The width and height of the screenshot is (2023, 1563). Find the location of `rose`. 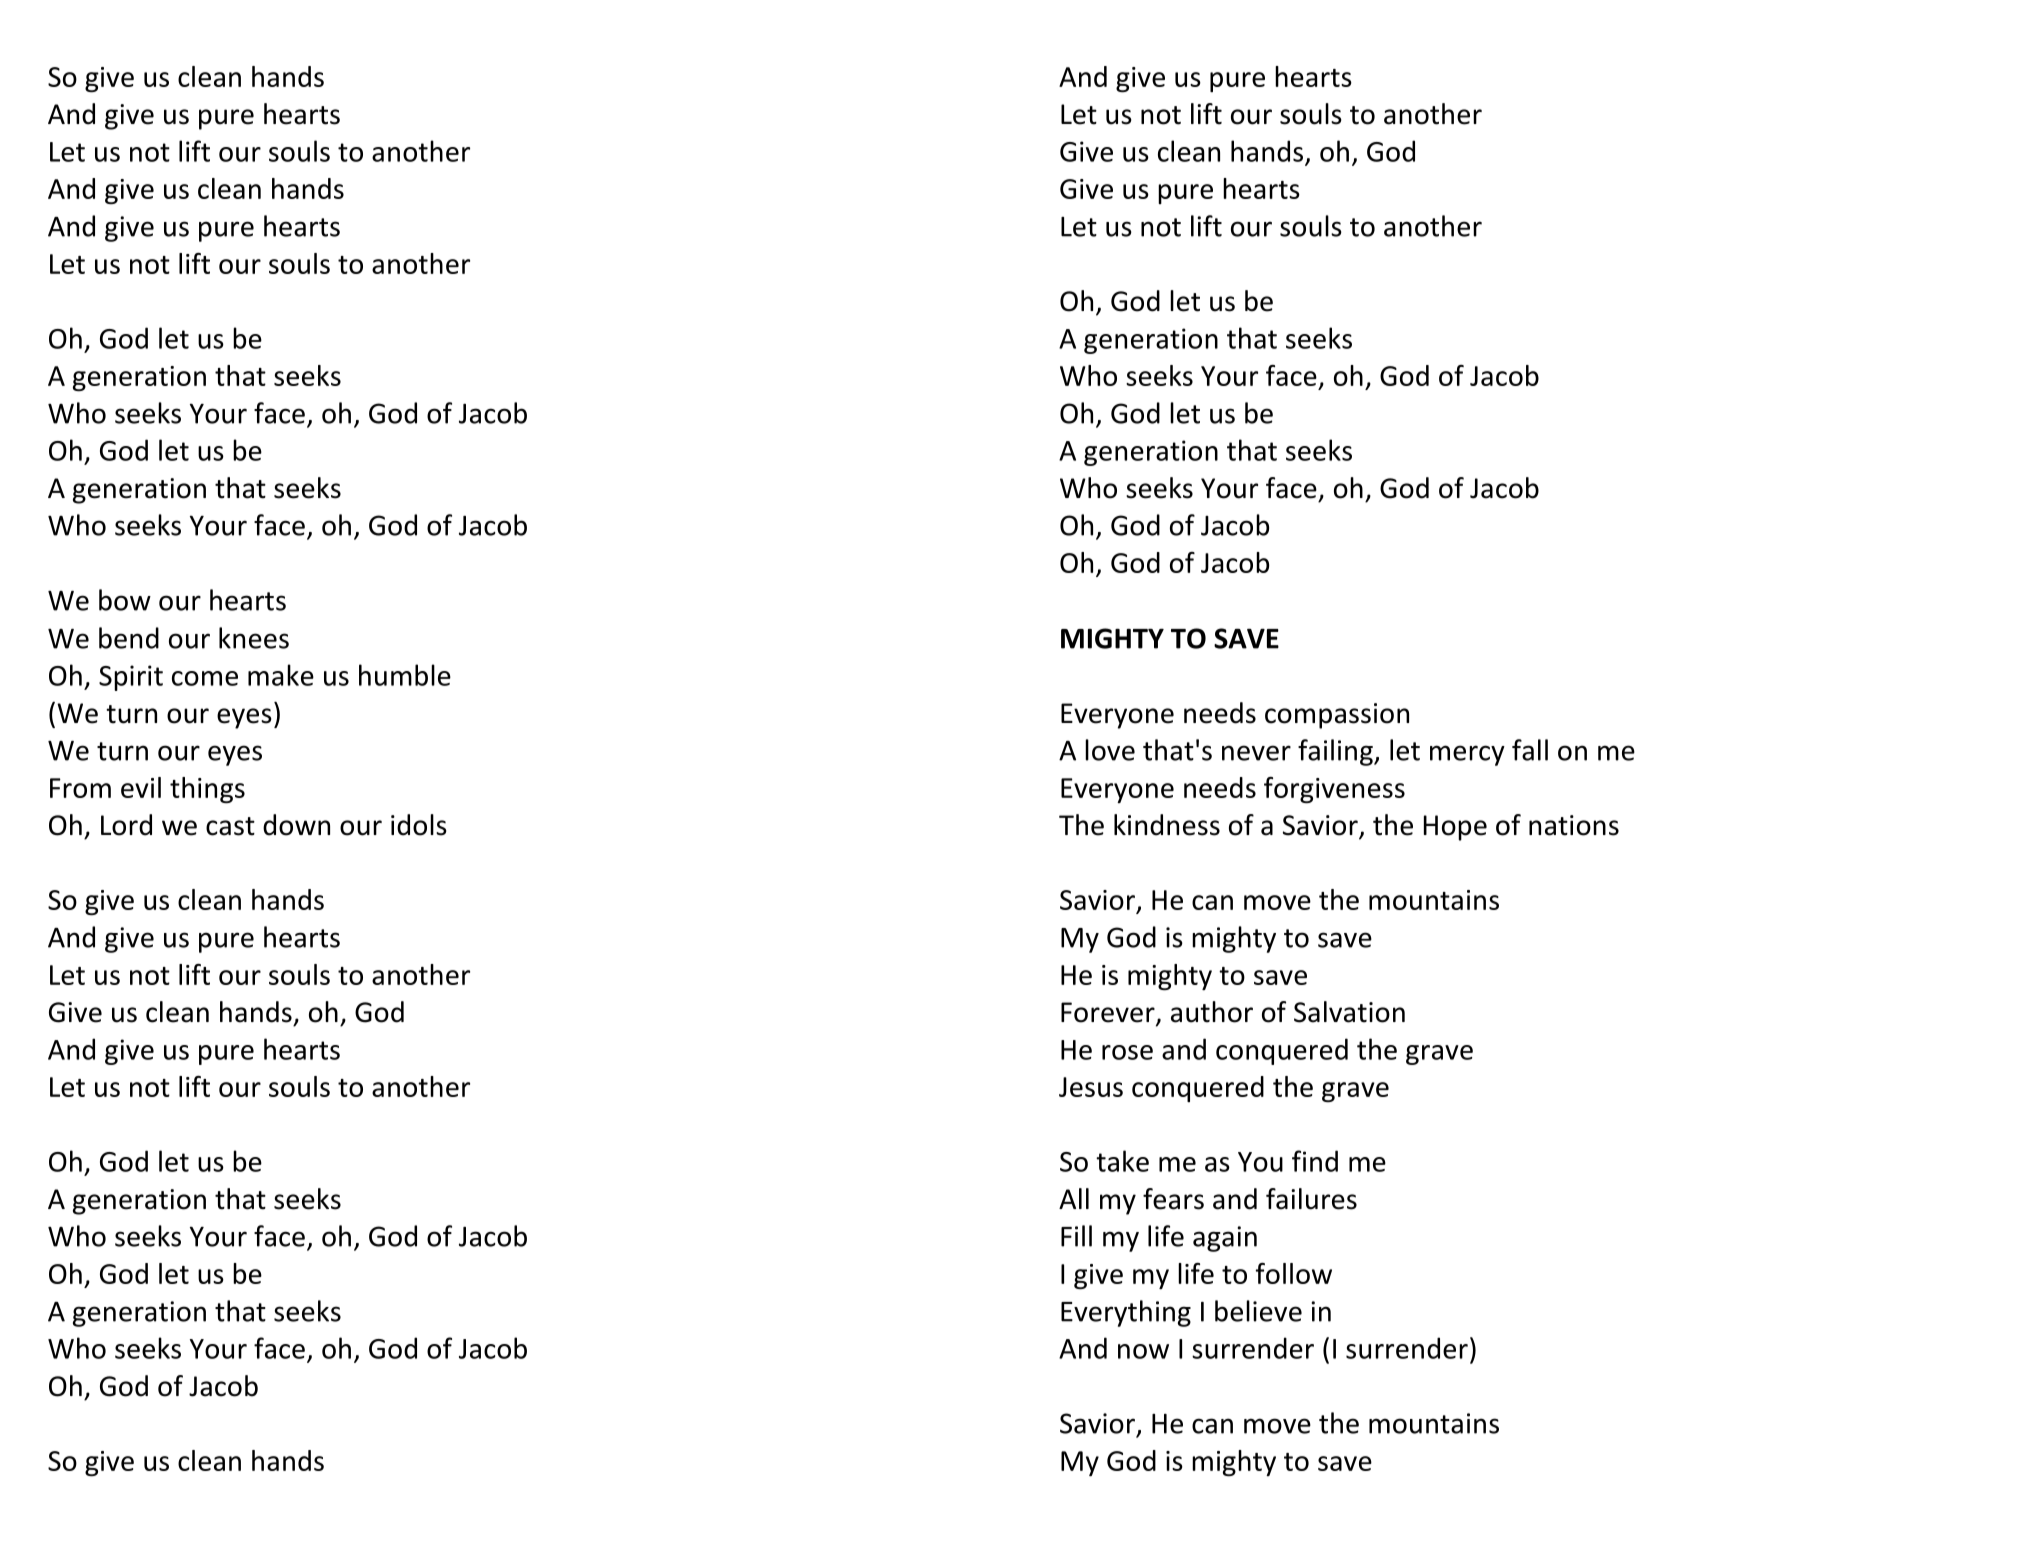

rose is located at coordinates (1127, 1052).
